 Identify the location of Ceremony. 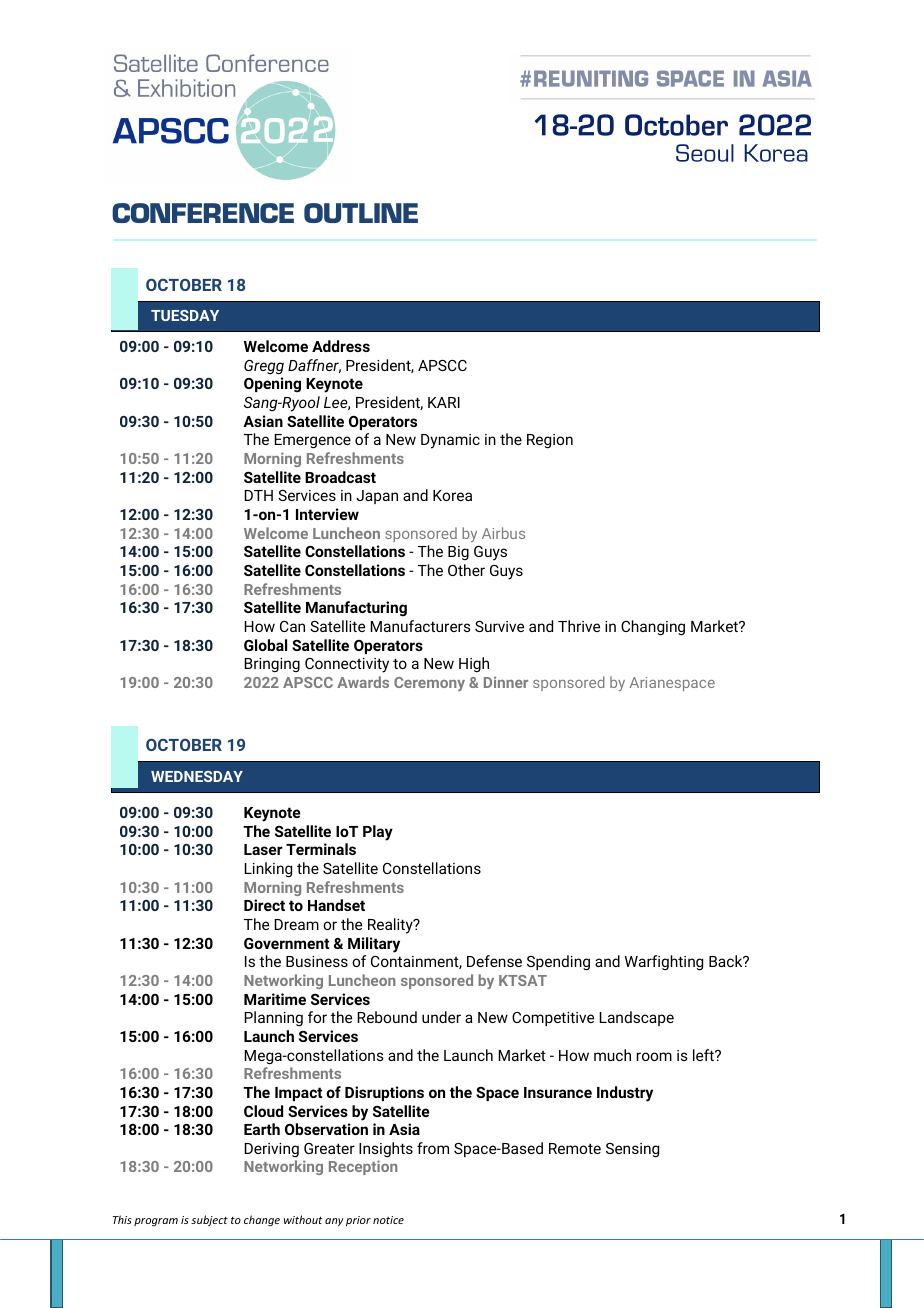
(429, 684).
